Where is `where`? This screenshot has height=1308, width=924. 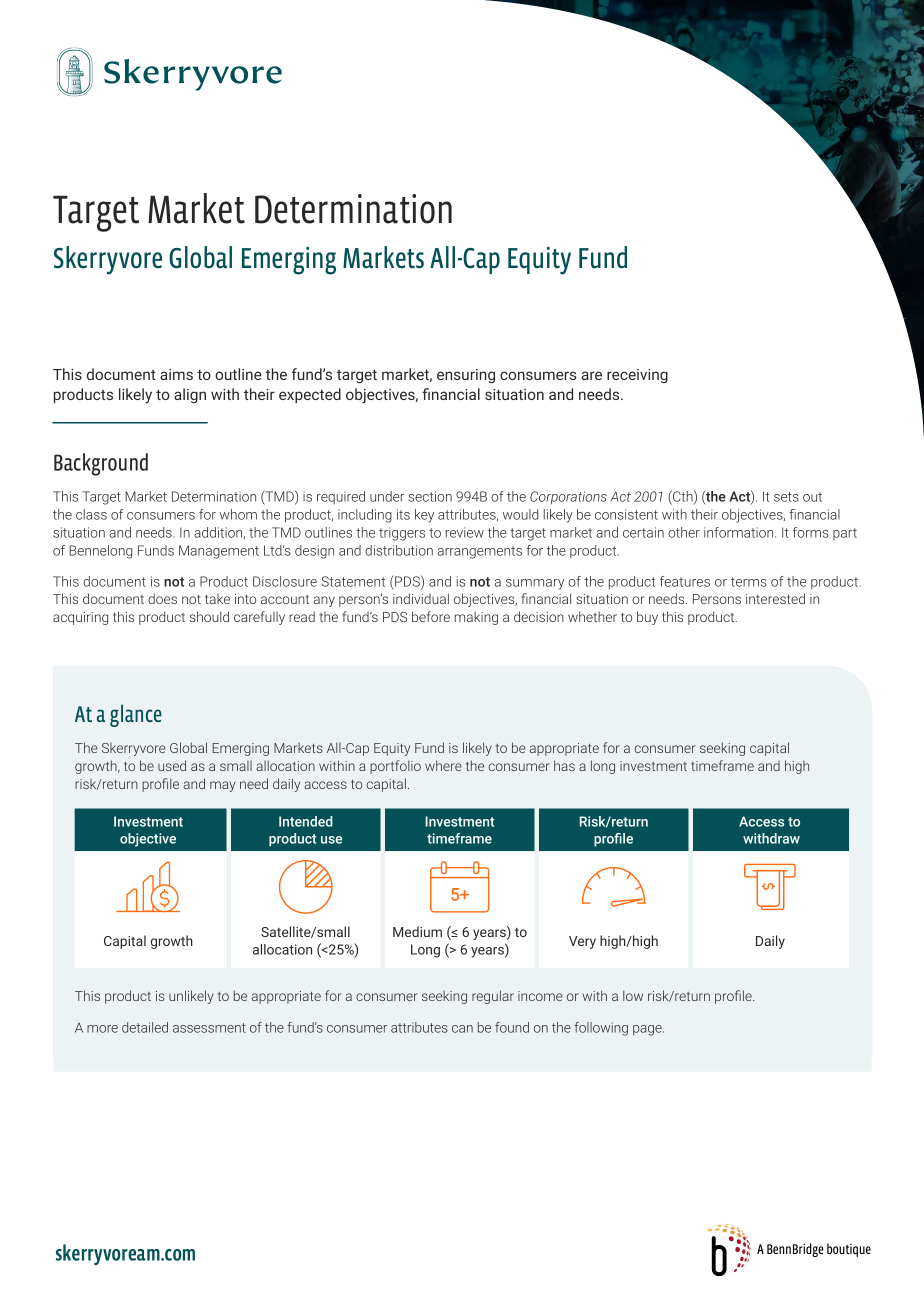 where is located at coordinates (443, 765).
